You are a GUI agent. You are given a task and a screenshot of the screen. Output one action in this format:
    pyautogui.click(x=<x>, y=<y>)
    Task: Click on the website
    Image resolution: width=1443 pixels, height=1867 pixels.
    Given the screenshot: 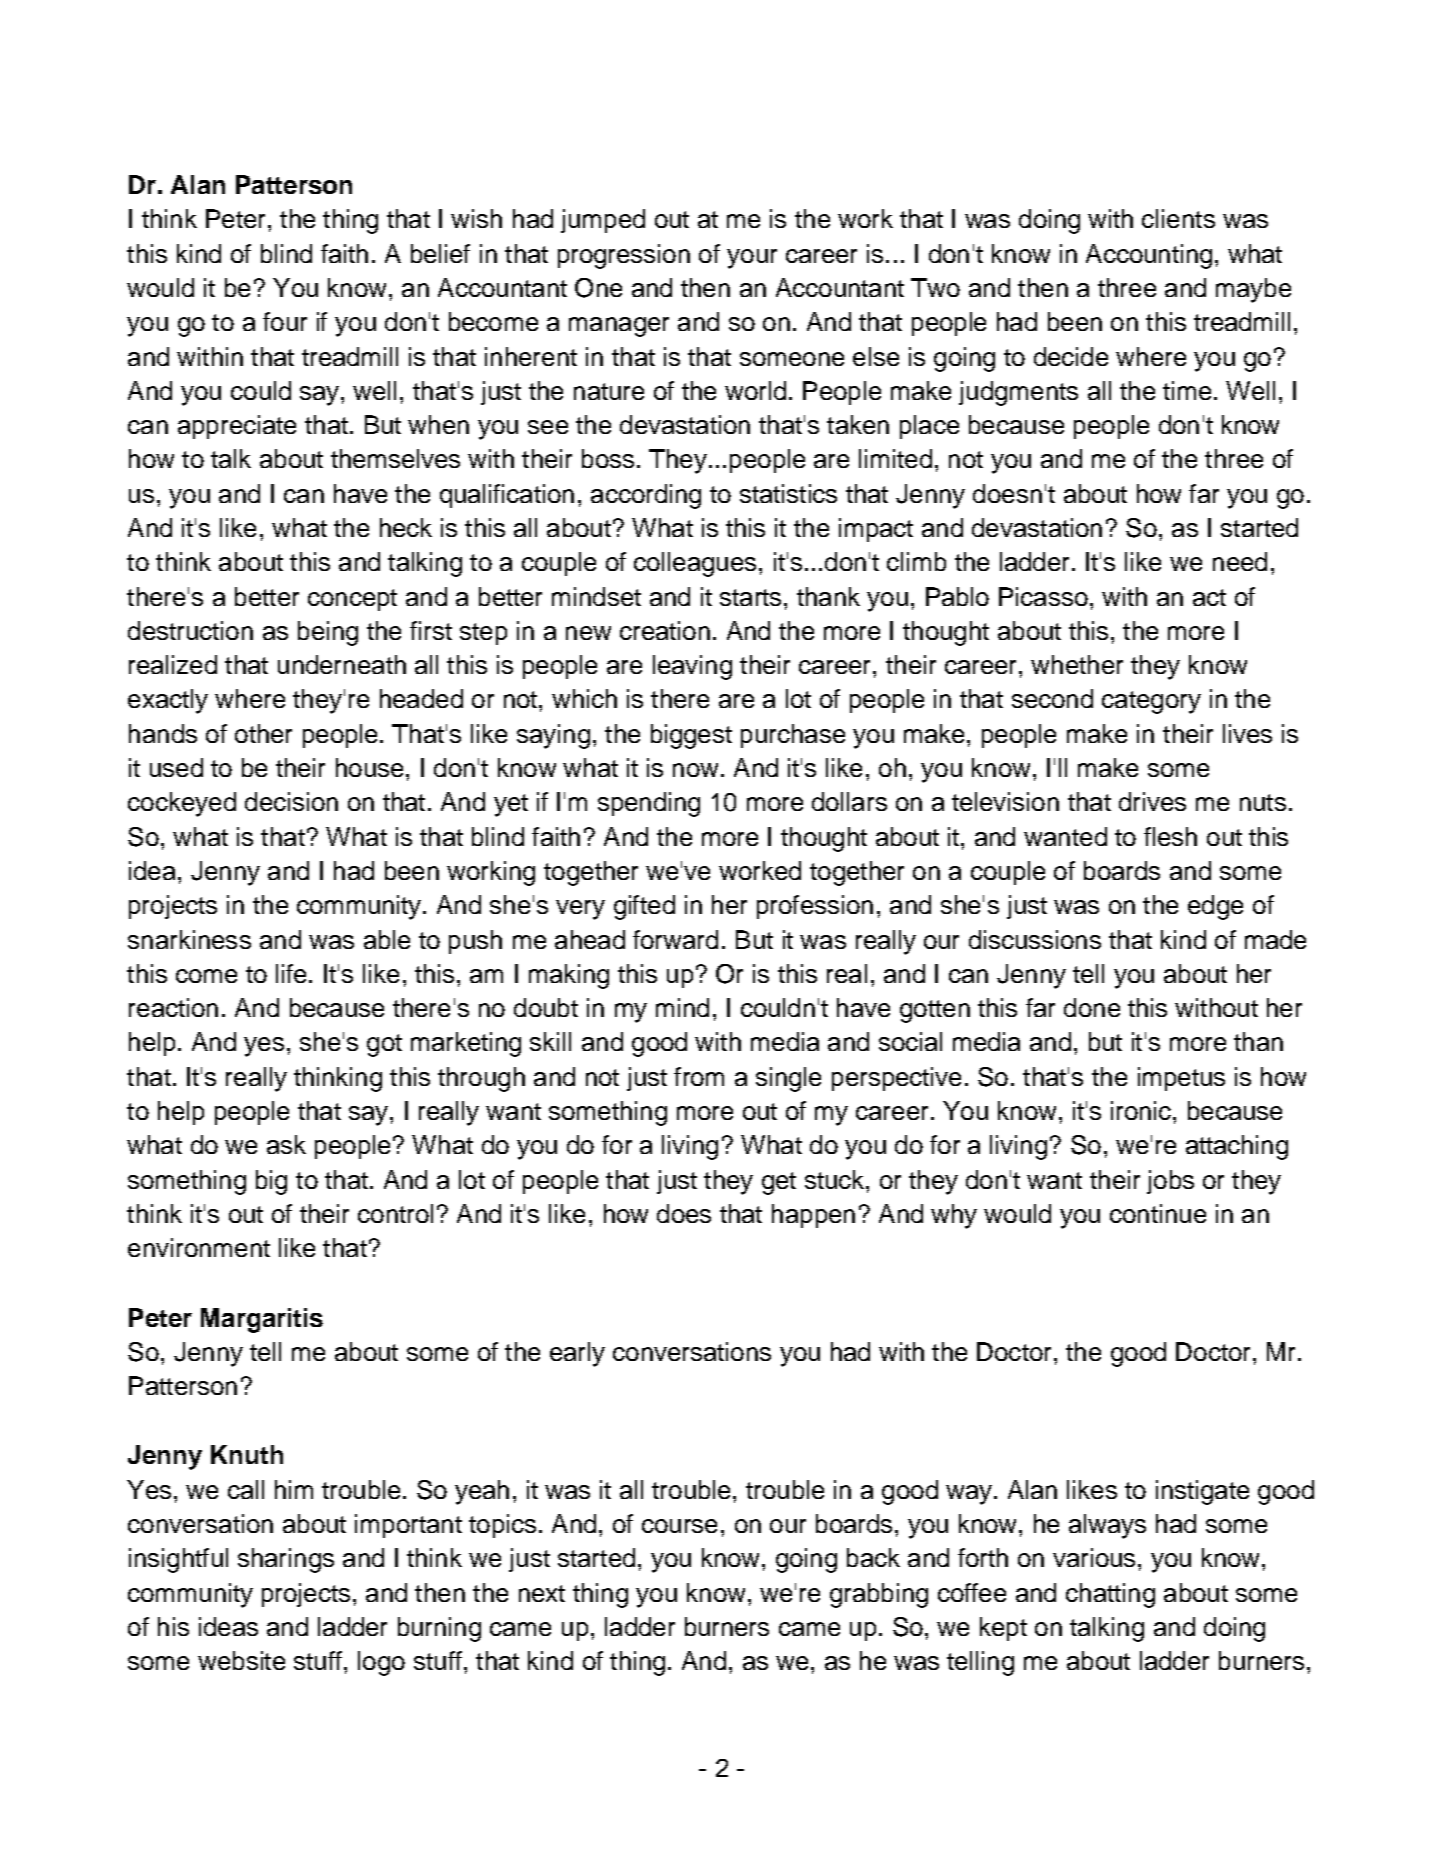 What is the action you would take?
    pyautogui.click(x=241, y=1660)
